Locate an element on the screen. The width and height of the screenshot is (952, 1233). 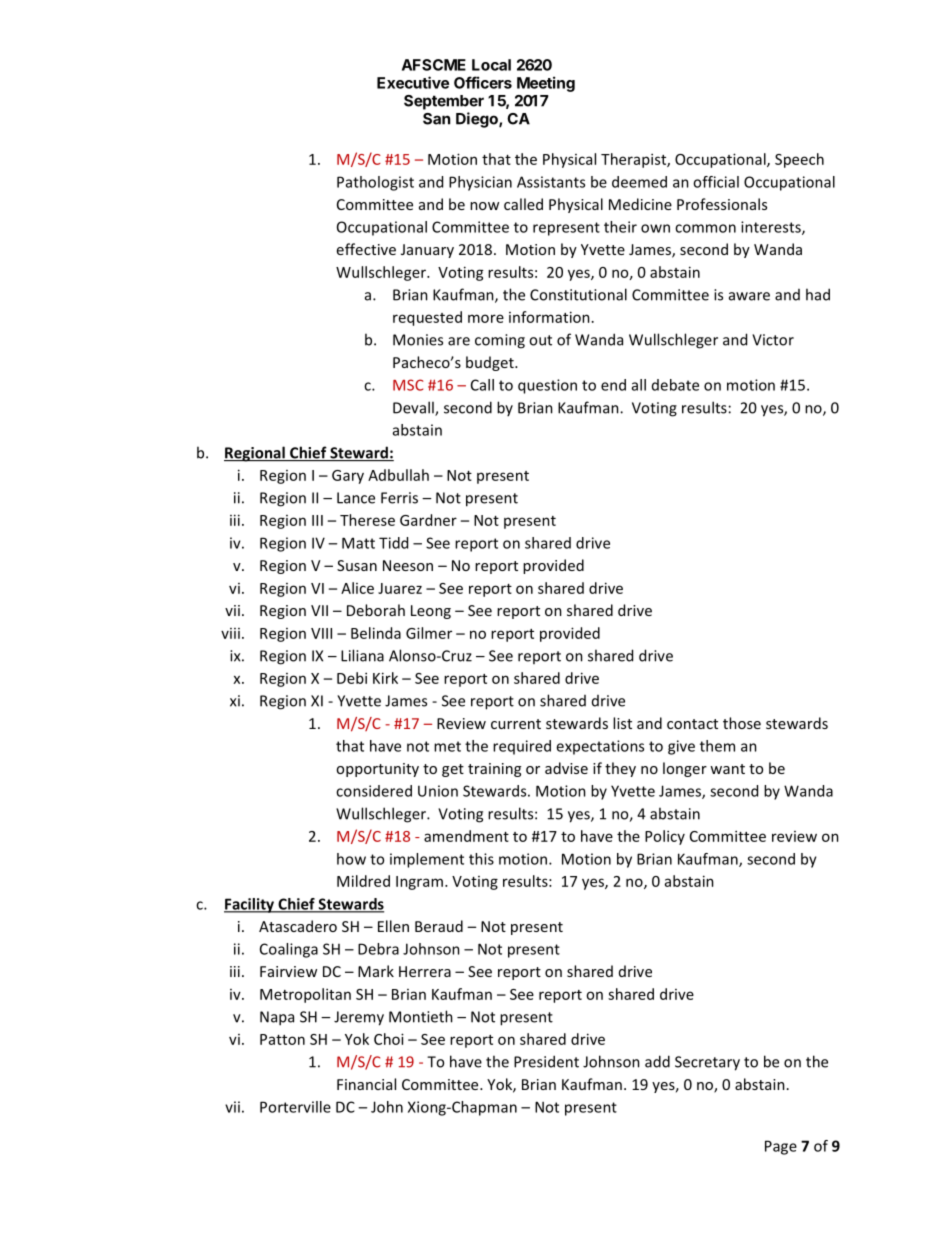
Alice is located at coordinates (357, 588).
